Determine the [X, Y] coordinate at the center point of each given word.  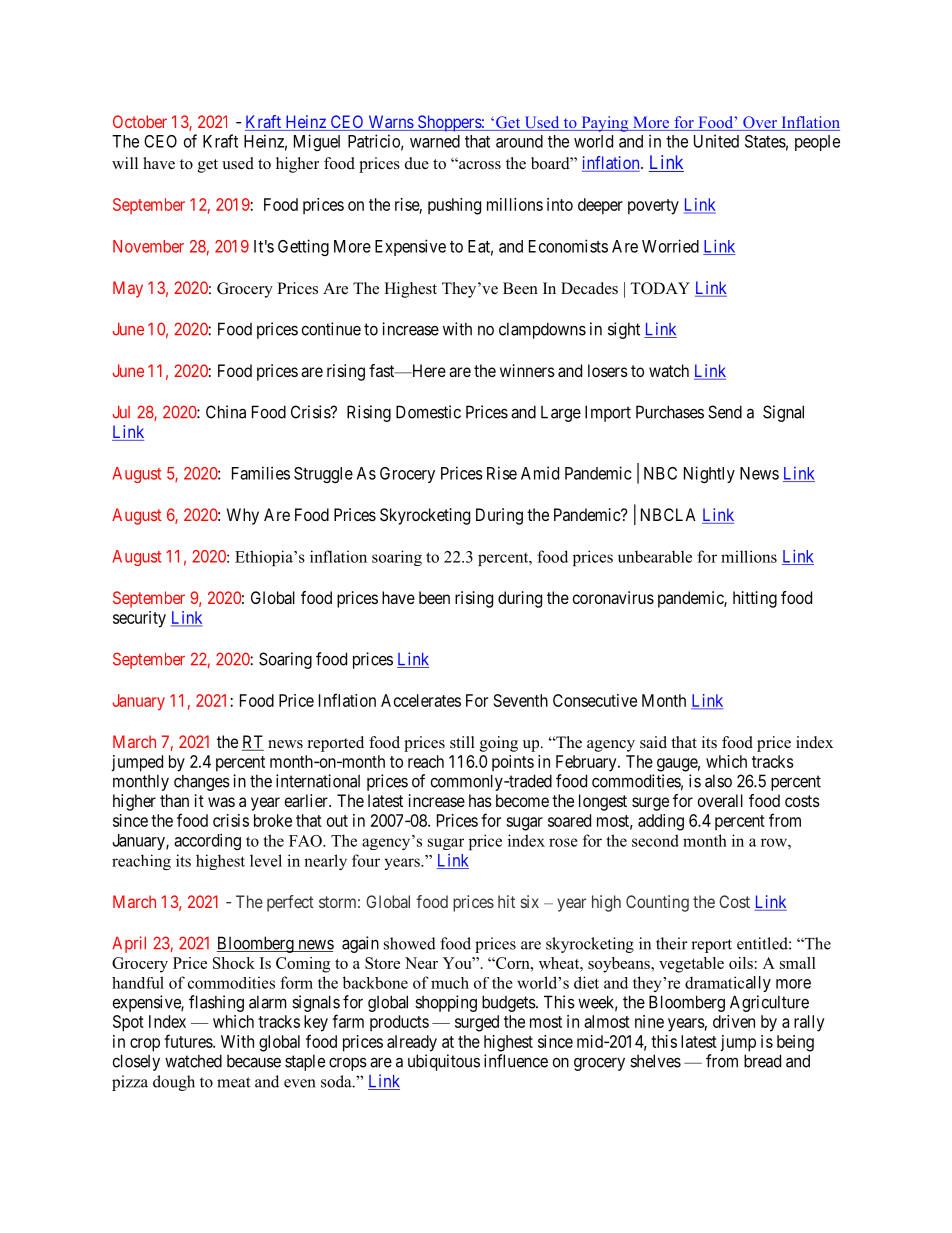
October [140, 121]
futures [189, 1041]
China [226, 412]
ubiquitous [444, 1062]
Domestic [428, 412]
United [716, 141]
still [462, 742]
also [718, 781]
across [479, 165]
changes [202, 782]
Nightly [709, 474]
